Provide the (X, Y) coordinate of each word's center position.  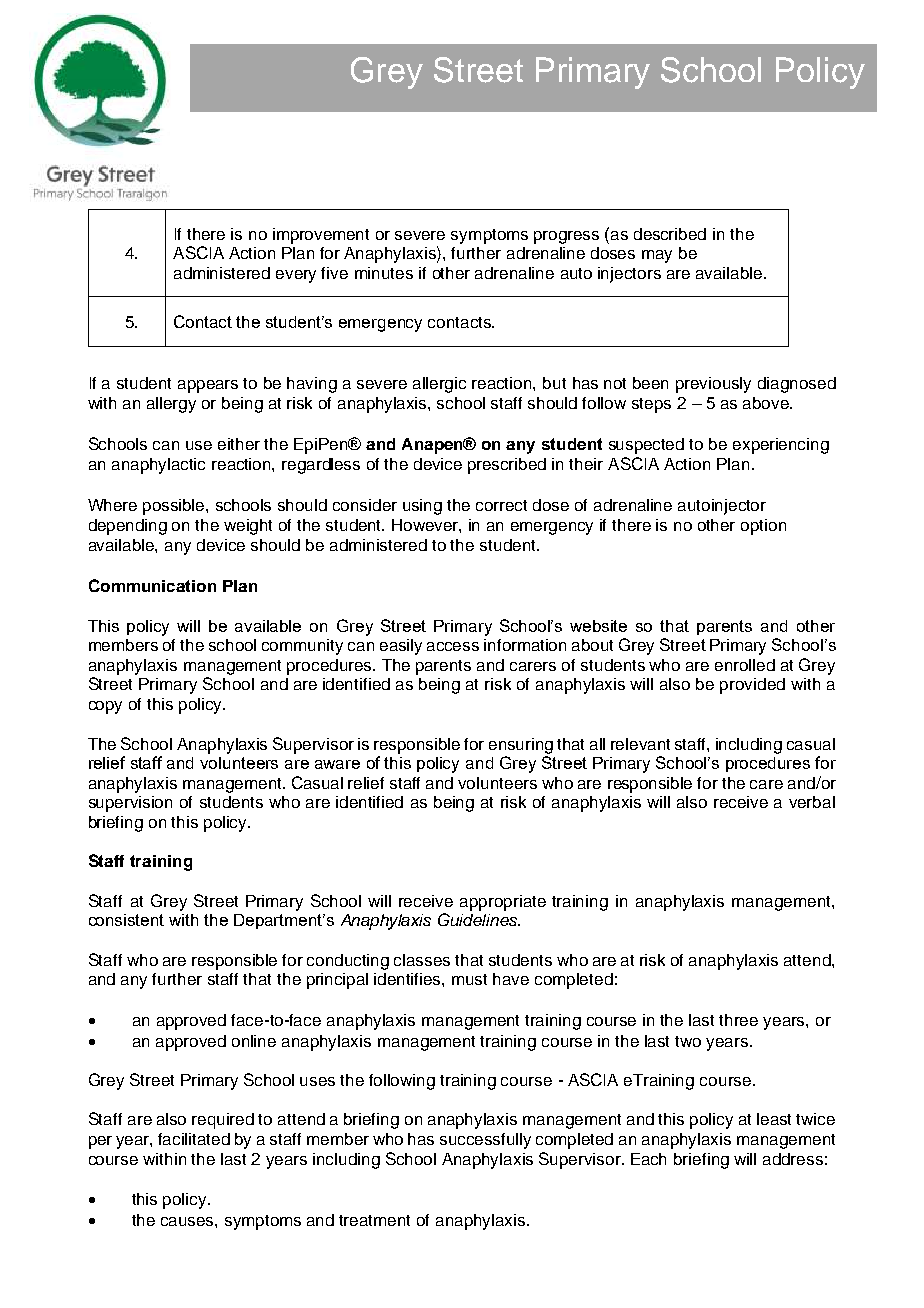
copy (105, 707)
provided (752, 686)
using (422, 507)
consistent (126, 920)
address (793, 1159)
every (296, 276)
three (738, 1020)
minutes (384, 273)
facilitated (194, 1139)
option (763, 527)
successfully (485, 1141)
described (670, 234)
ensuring (521, 746)
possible (175, 507)
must (469, 979)
